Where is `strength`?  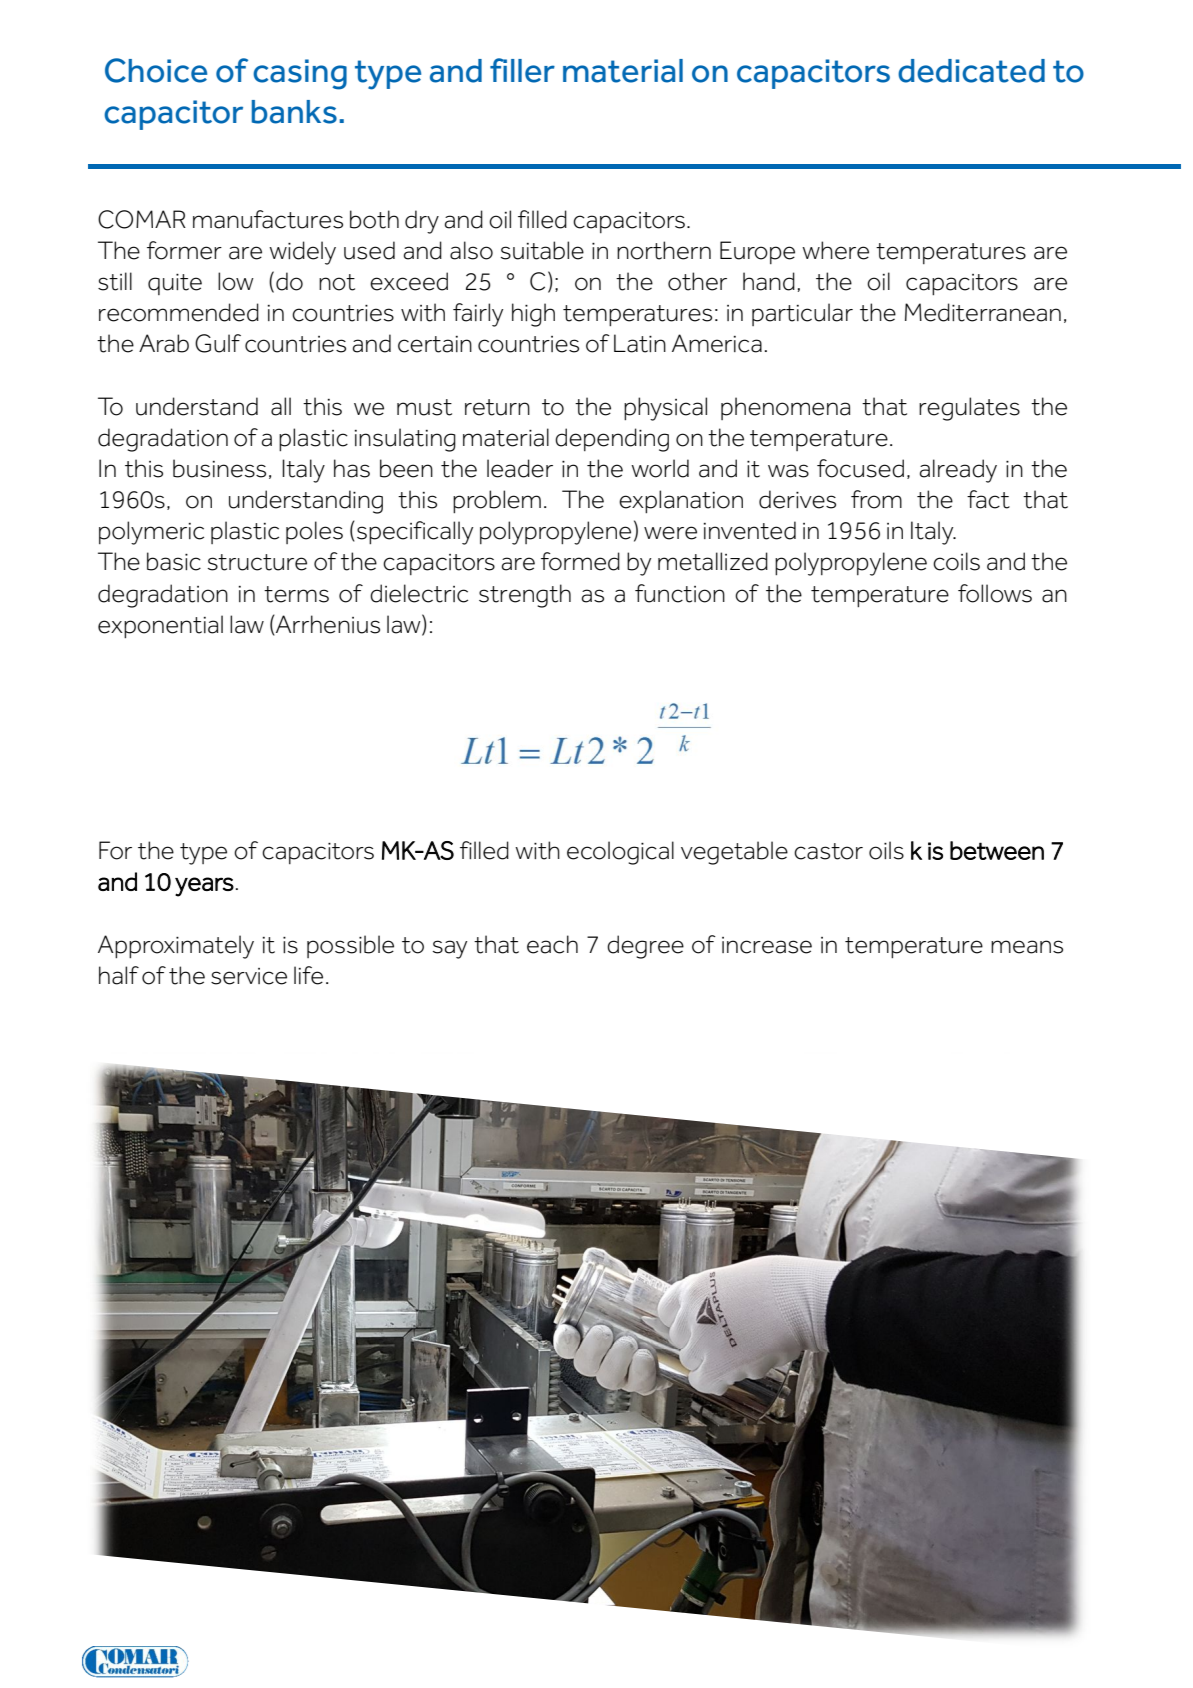 strength is located at coordinates (525, 596).
